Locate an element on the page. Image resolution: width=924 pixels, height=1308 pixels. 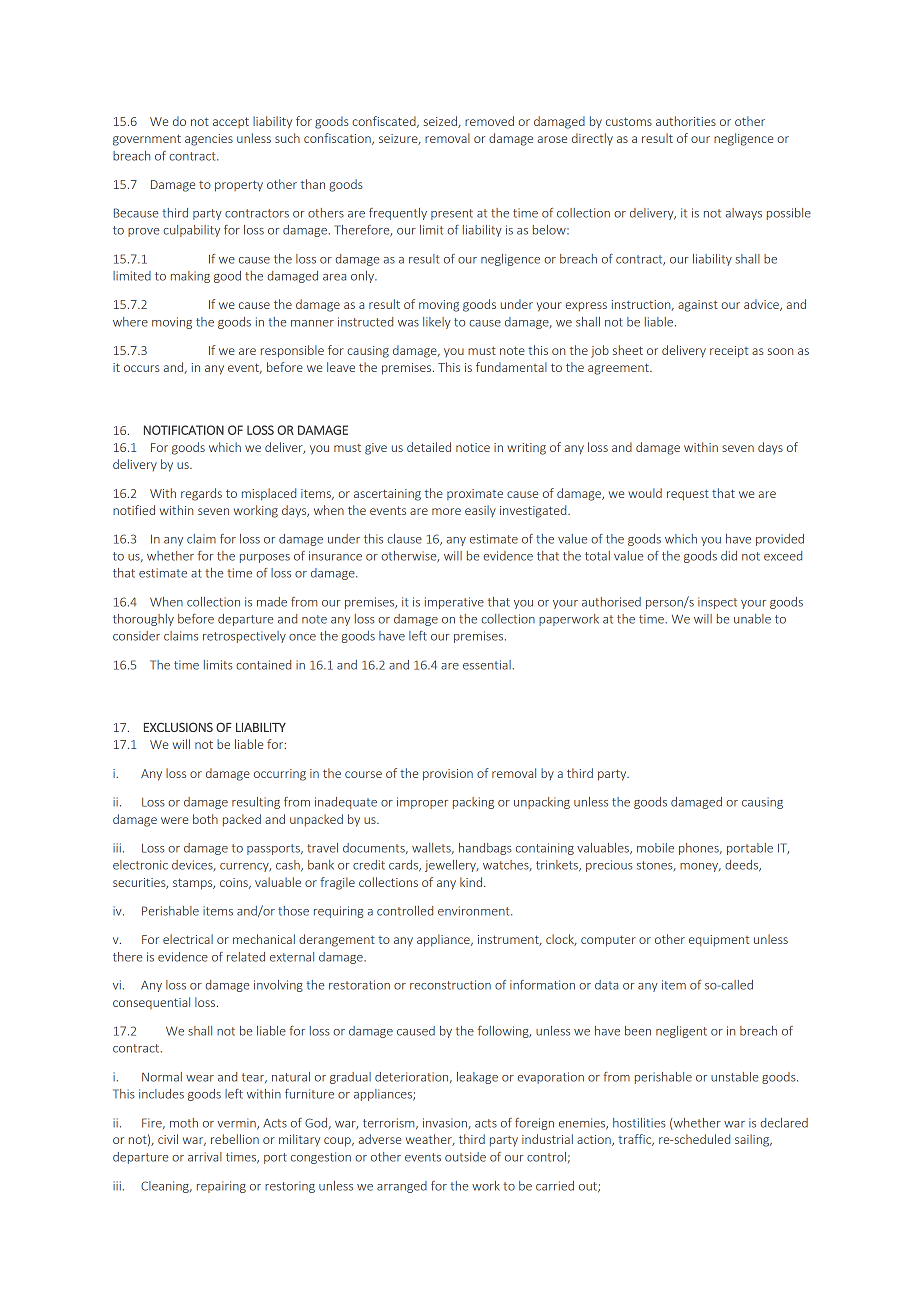
environment is located at coordinates (475, 911).
